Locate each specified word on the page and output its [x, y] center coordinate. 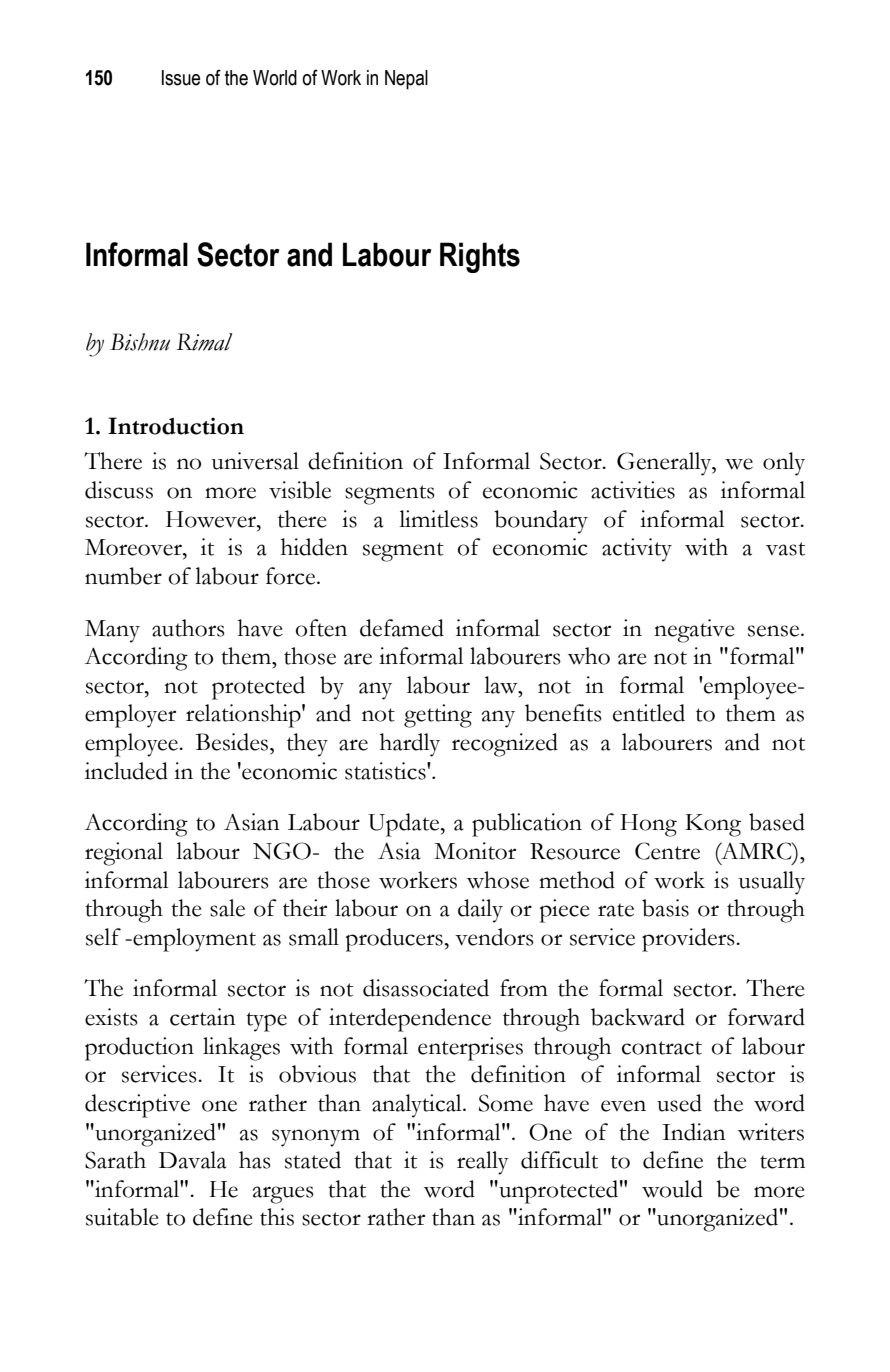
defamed [402, 628]
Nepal [406, 80]
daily [480, 911]
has [255, 1160]
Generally [665, 464]
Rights [480, 257]
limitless [438, 519]
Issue [181, 78]
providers [689, 940]
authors [188, 628]
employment [193, 940]
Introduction [176, 426]
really [483, 1163]
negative [694, 631]
